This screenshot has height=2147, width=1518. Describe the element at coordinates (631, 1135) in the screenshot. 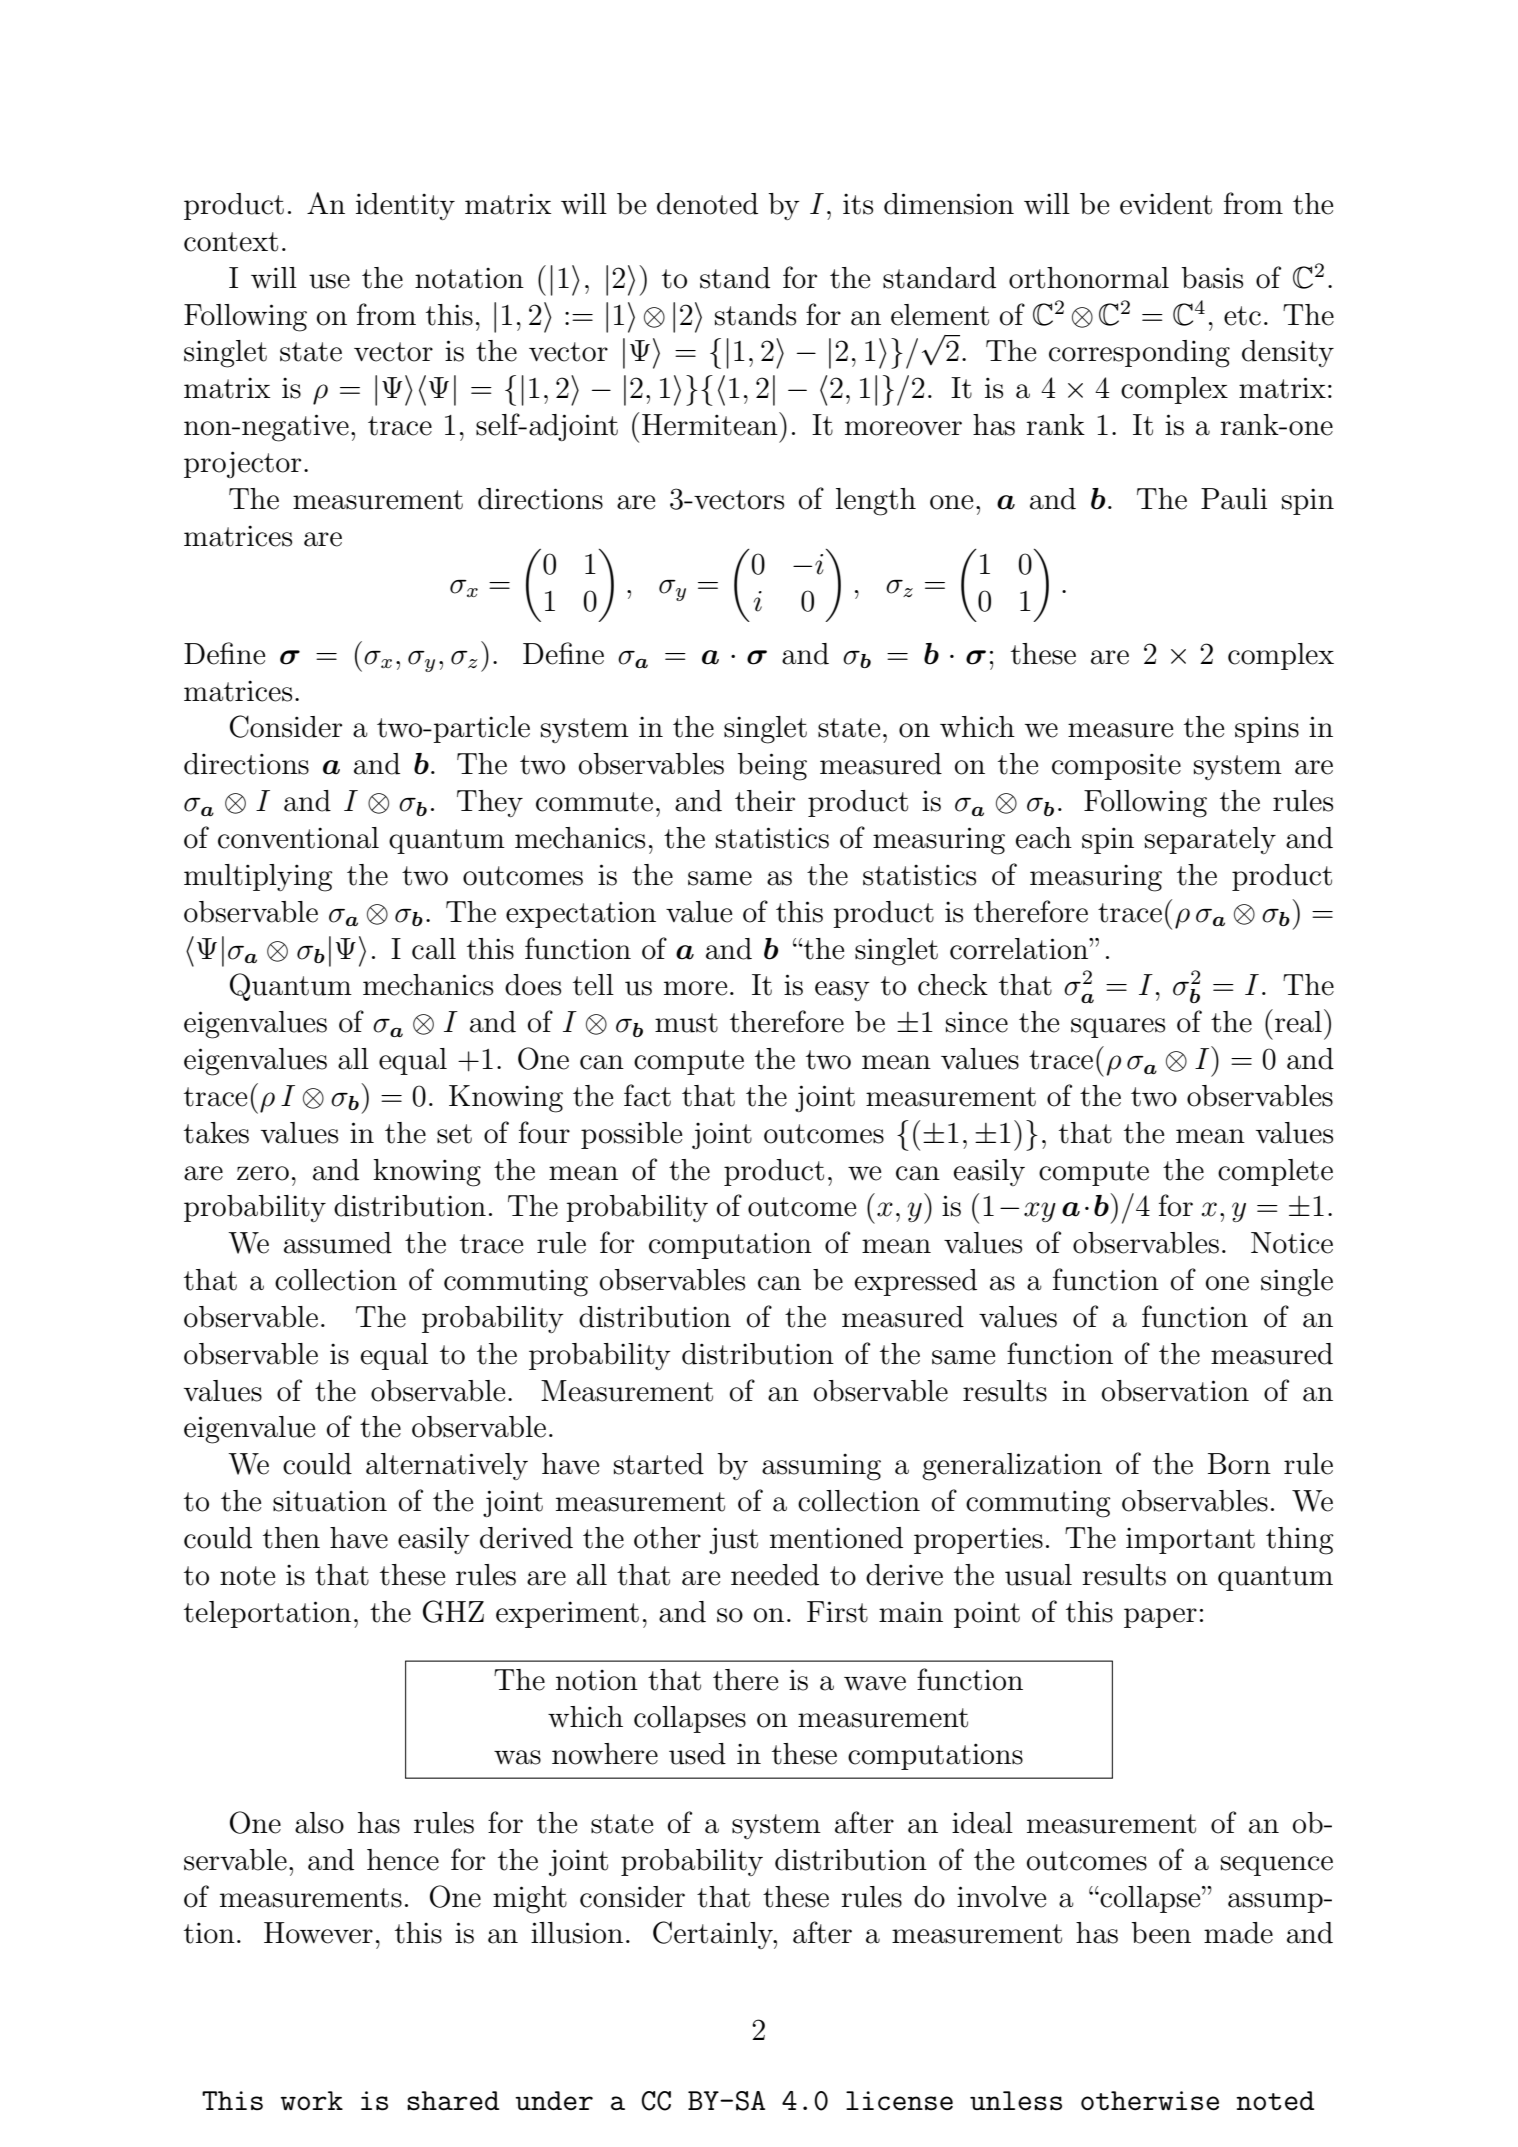

I see `possible` at that location.
